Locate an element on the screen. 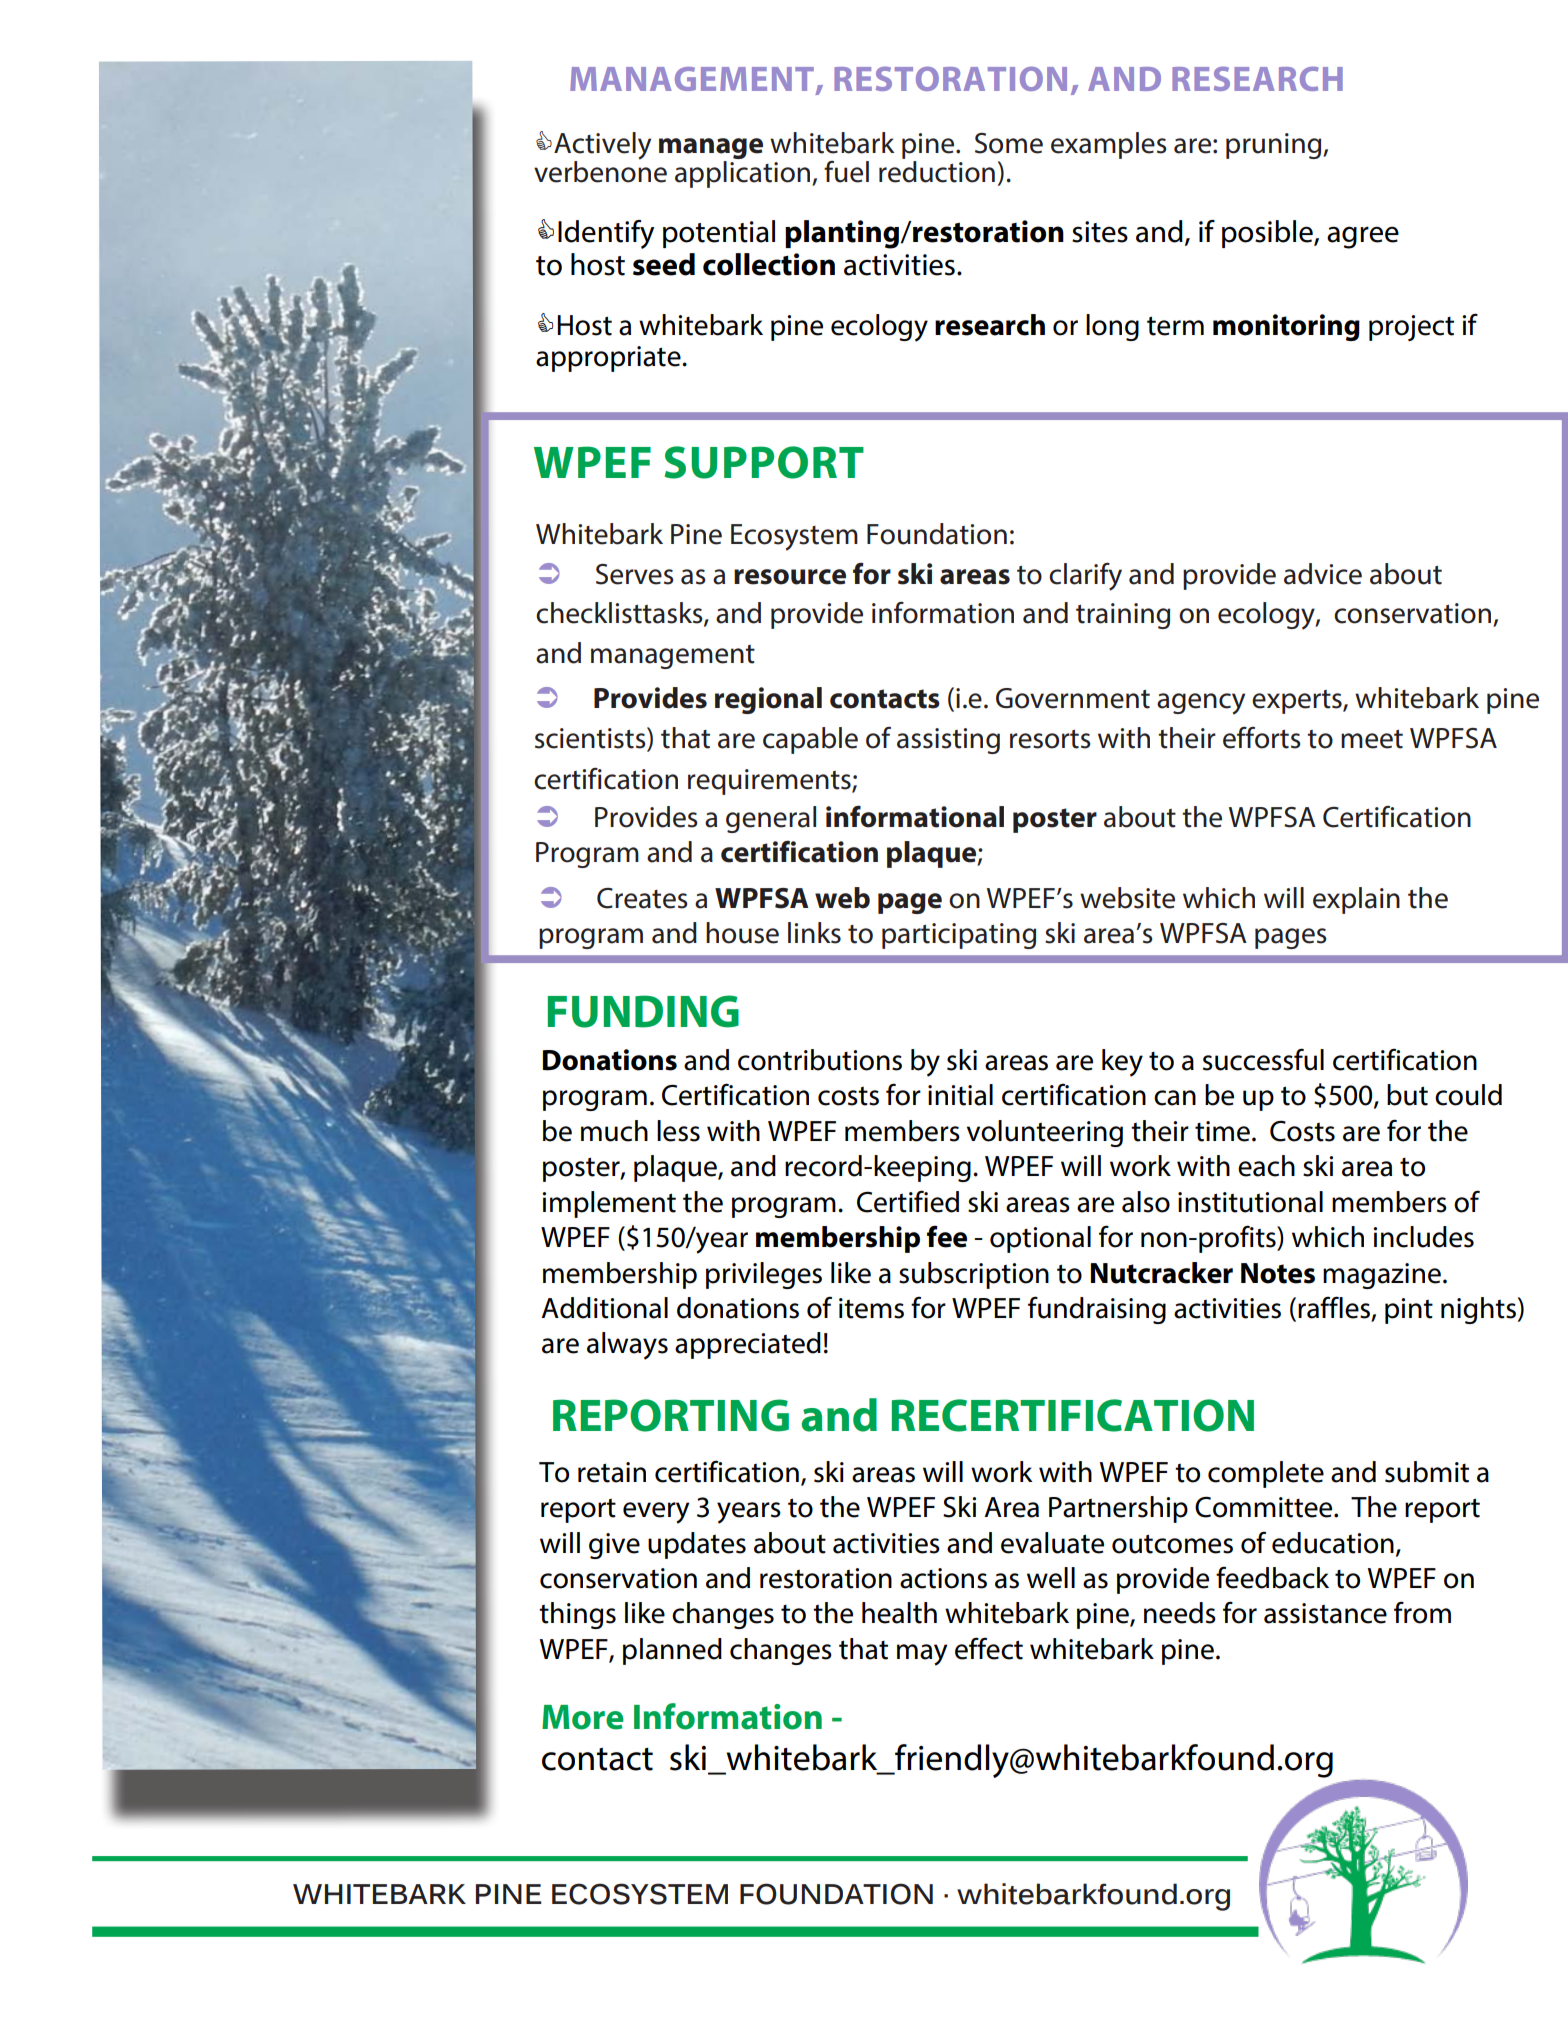  always is located at coordinates (627, 1346).
